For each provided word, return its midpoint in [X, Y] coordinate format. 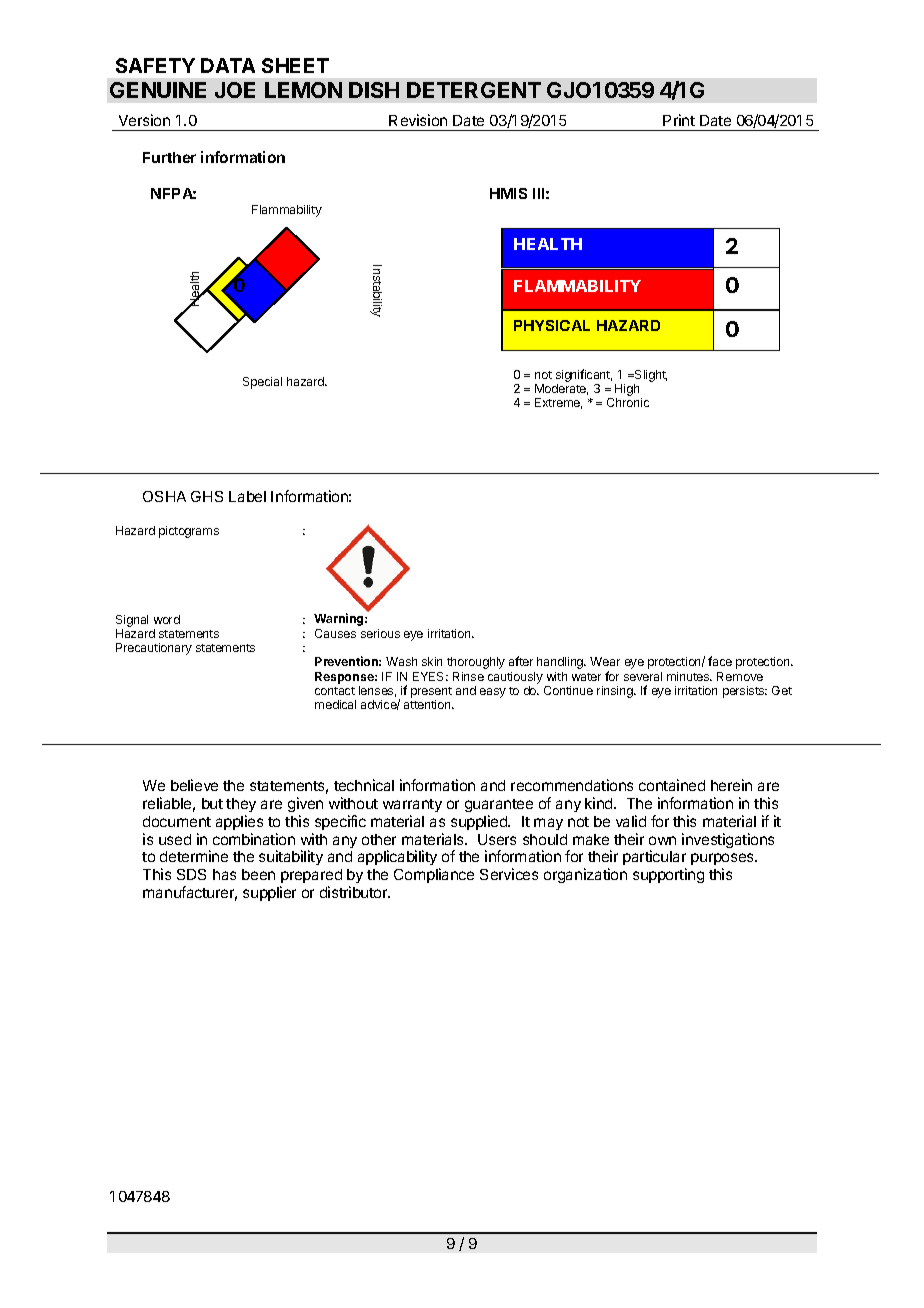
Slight [650, 377]
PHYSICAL [552, 325]
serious [380, 633]
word [167, 619]
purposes [723, 861]
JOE [235, 90]
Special [262, 383]
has [224, 874]
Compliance [434, 875]
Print [679, 120]
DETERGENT [474, 90]
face [720, 661]
